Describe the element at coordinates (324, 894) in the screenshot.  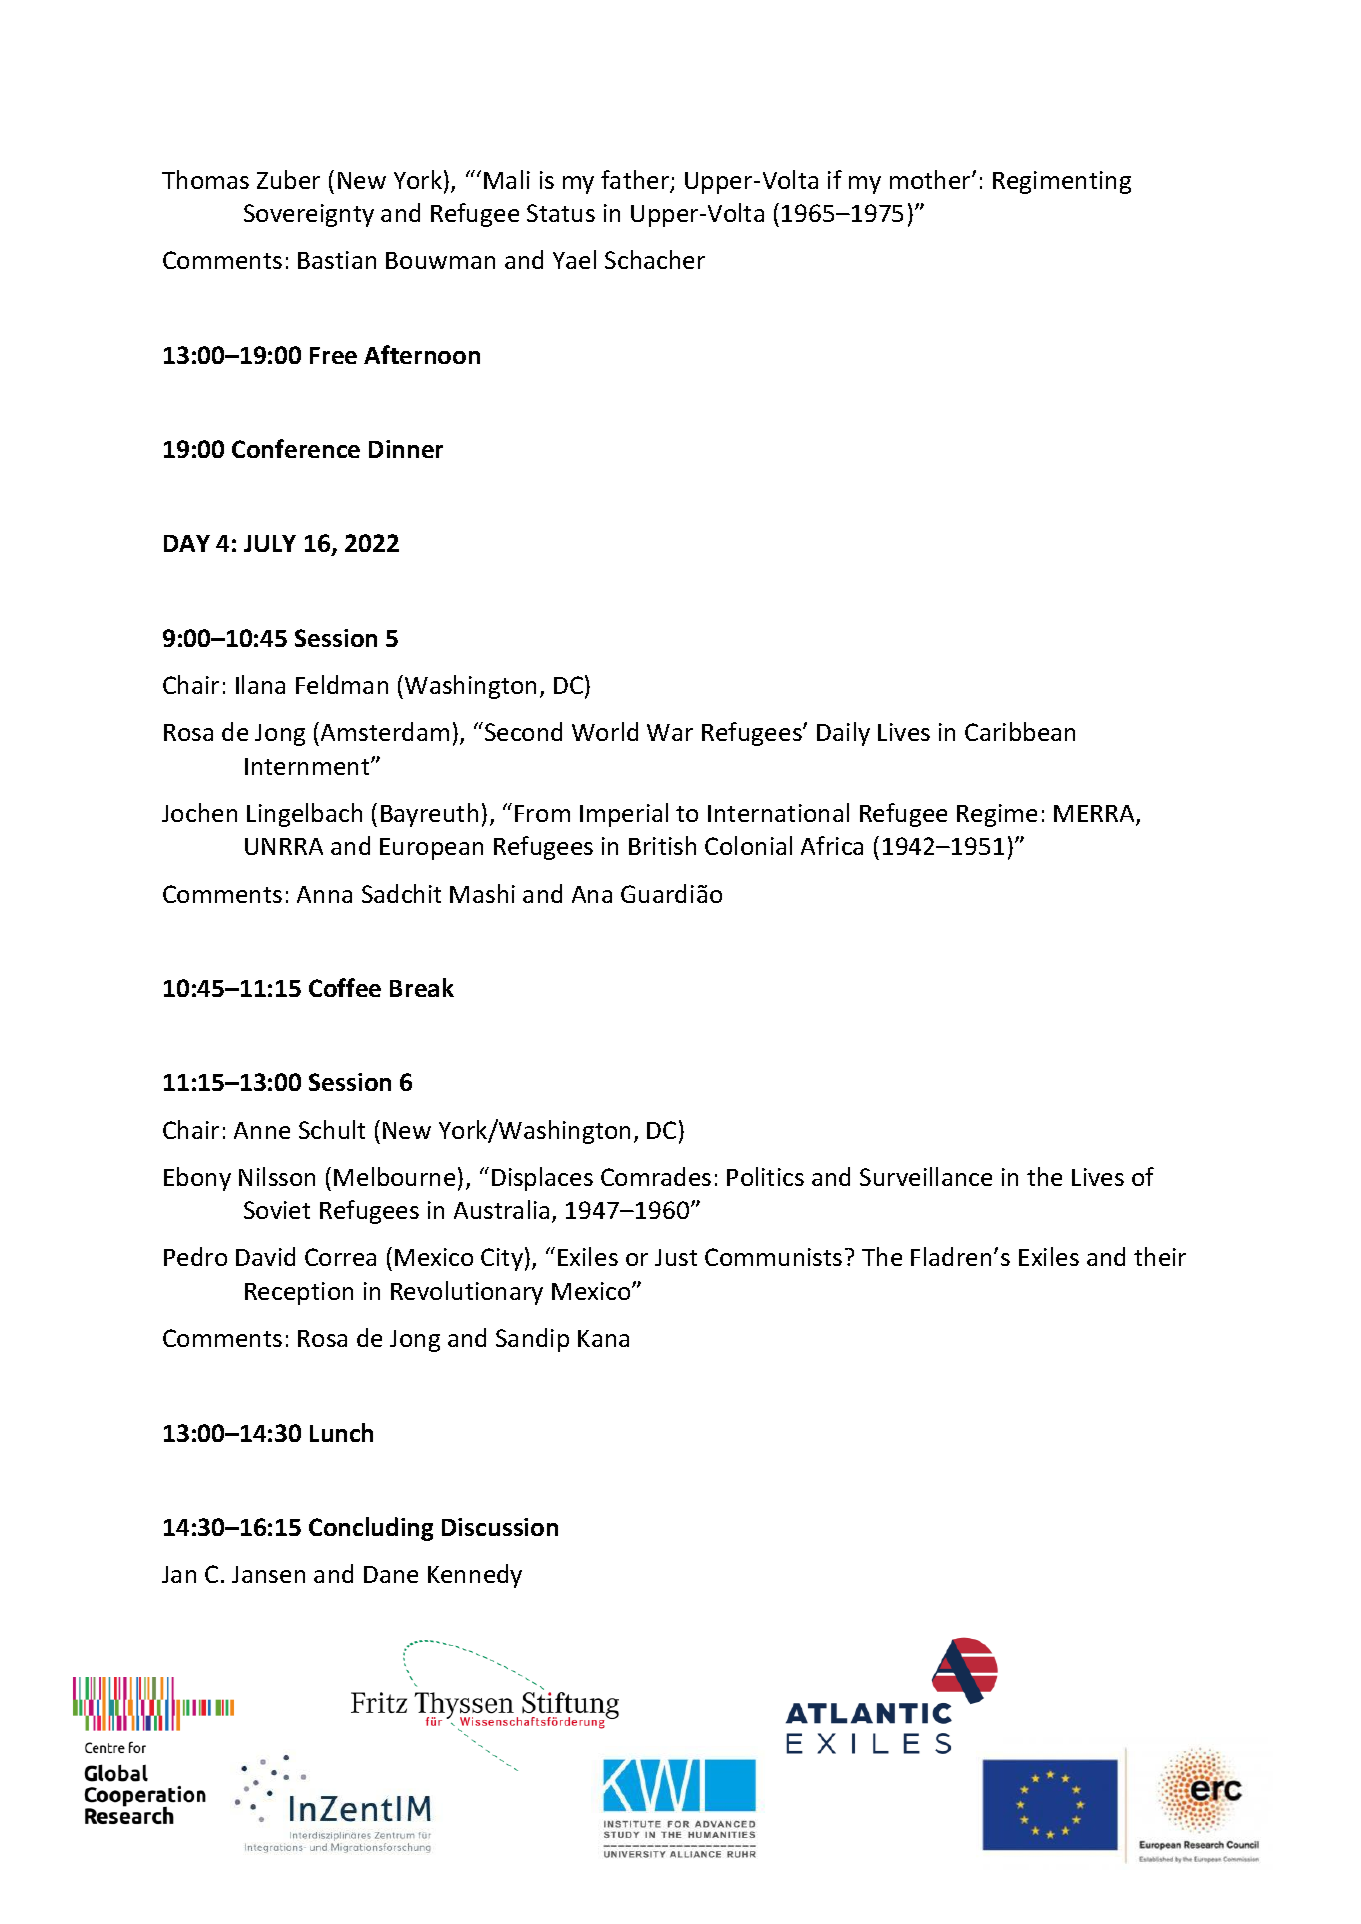
I see `Anna` at that location.
